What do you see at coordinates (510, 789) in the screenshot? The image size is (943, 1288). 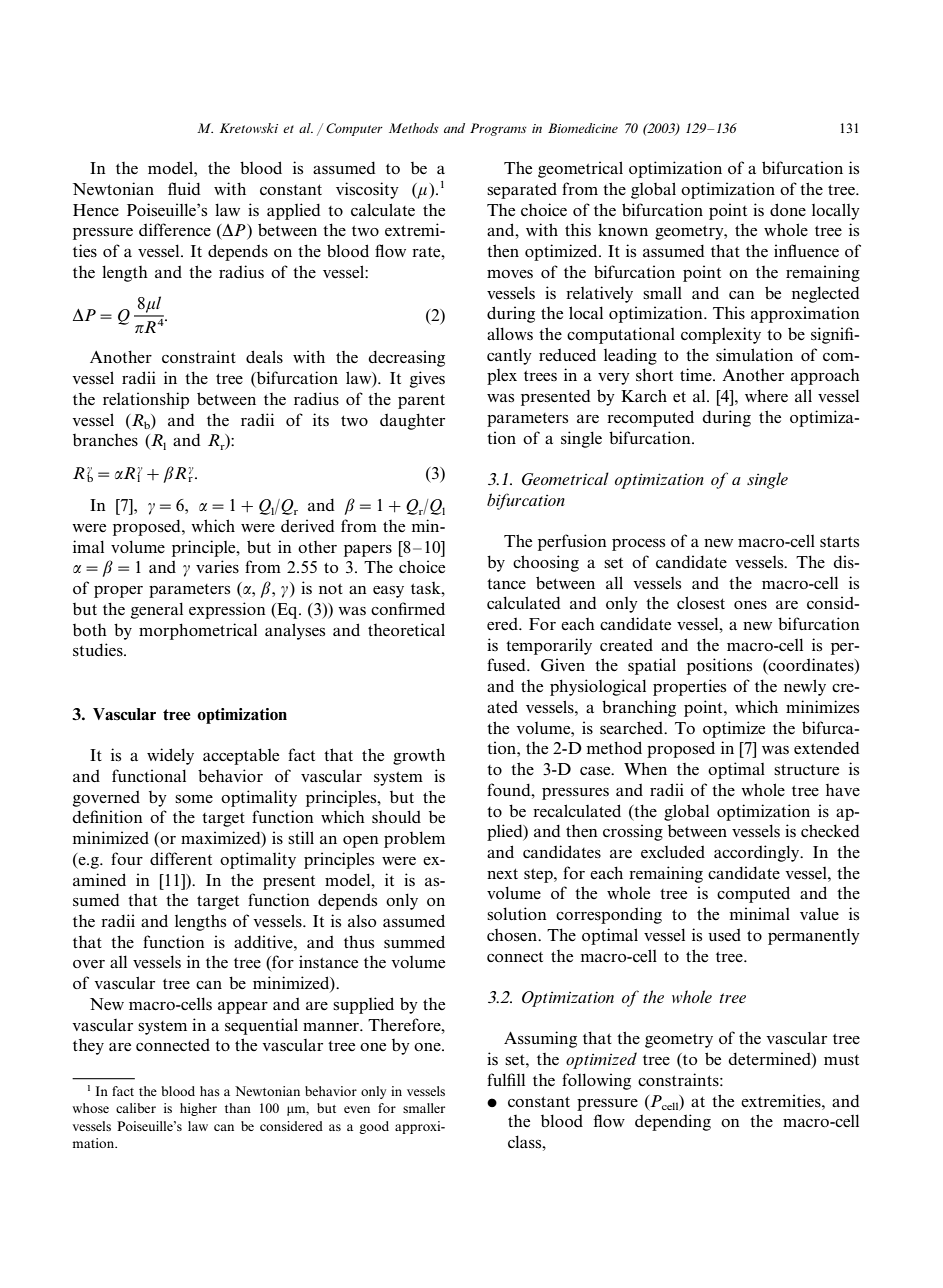 I see `found` at bounding box center [510, 789].
